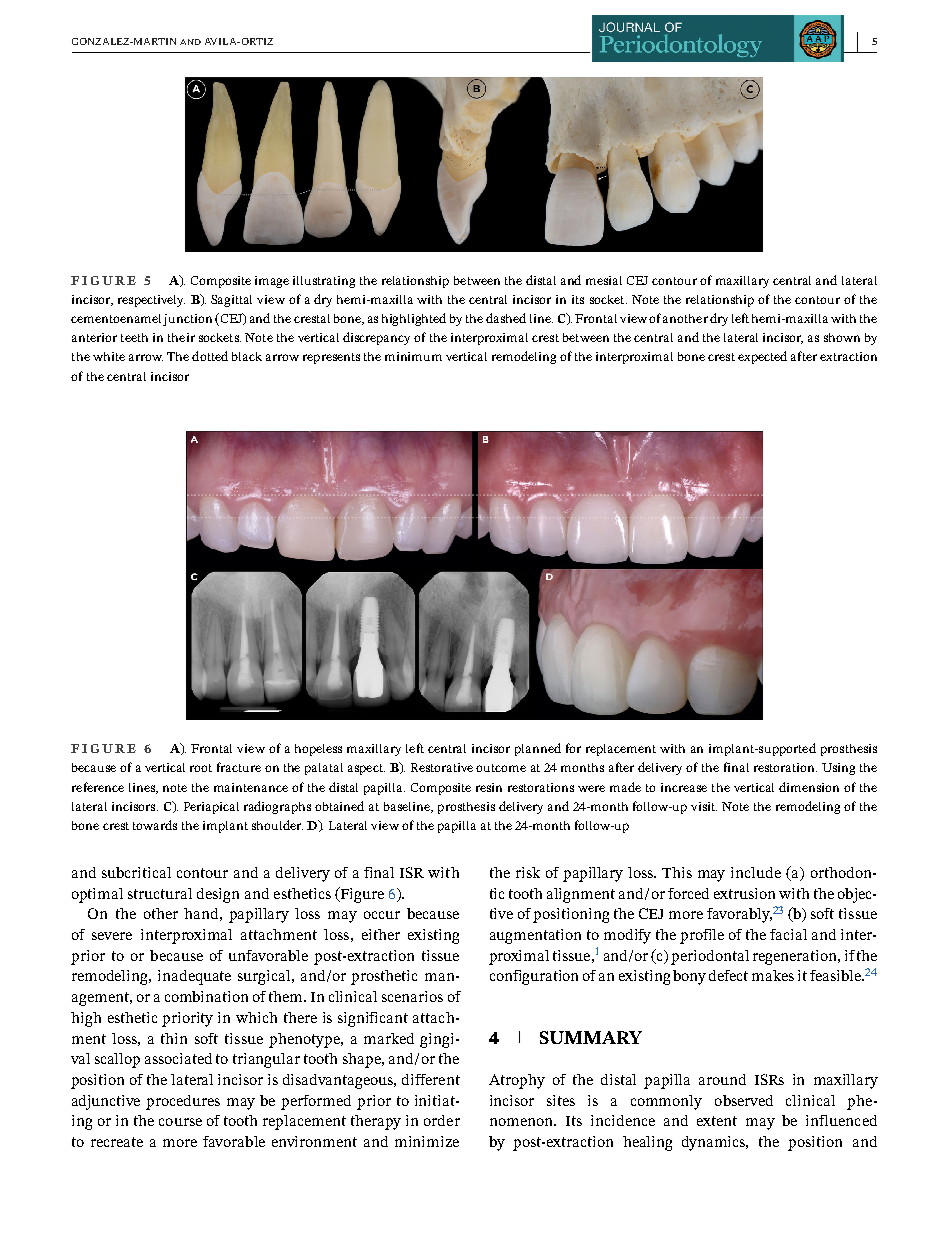  I want to click on expected, so click(762, 357).
